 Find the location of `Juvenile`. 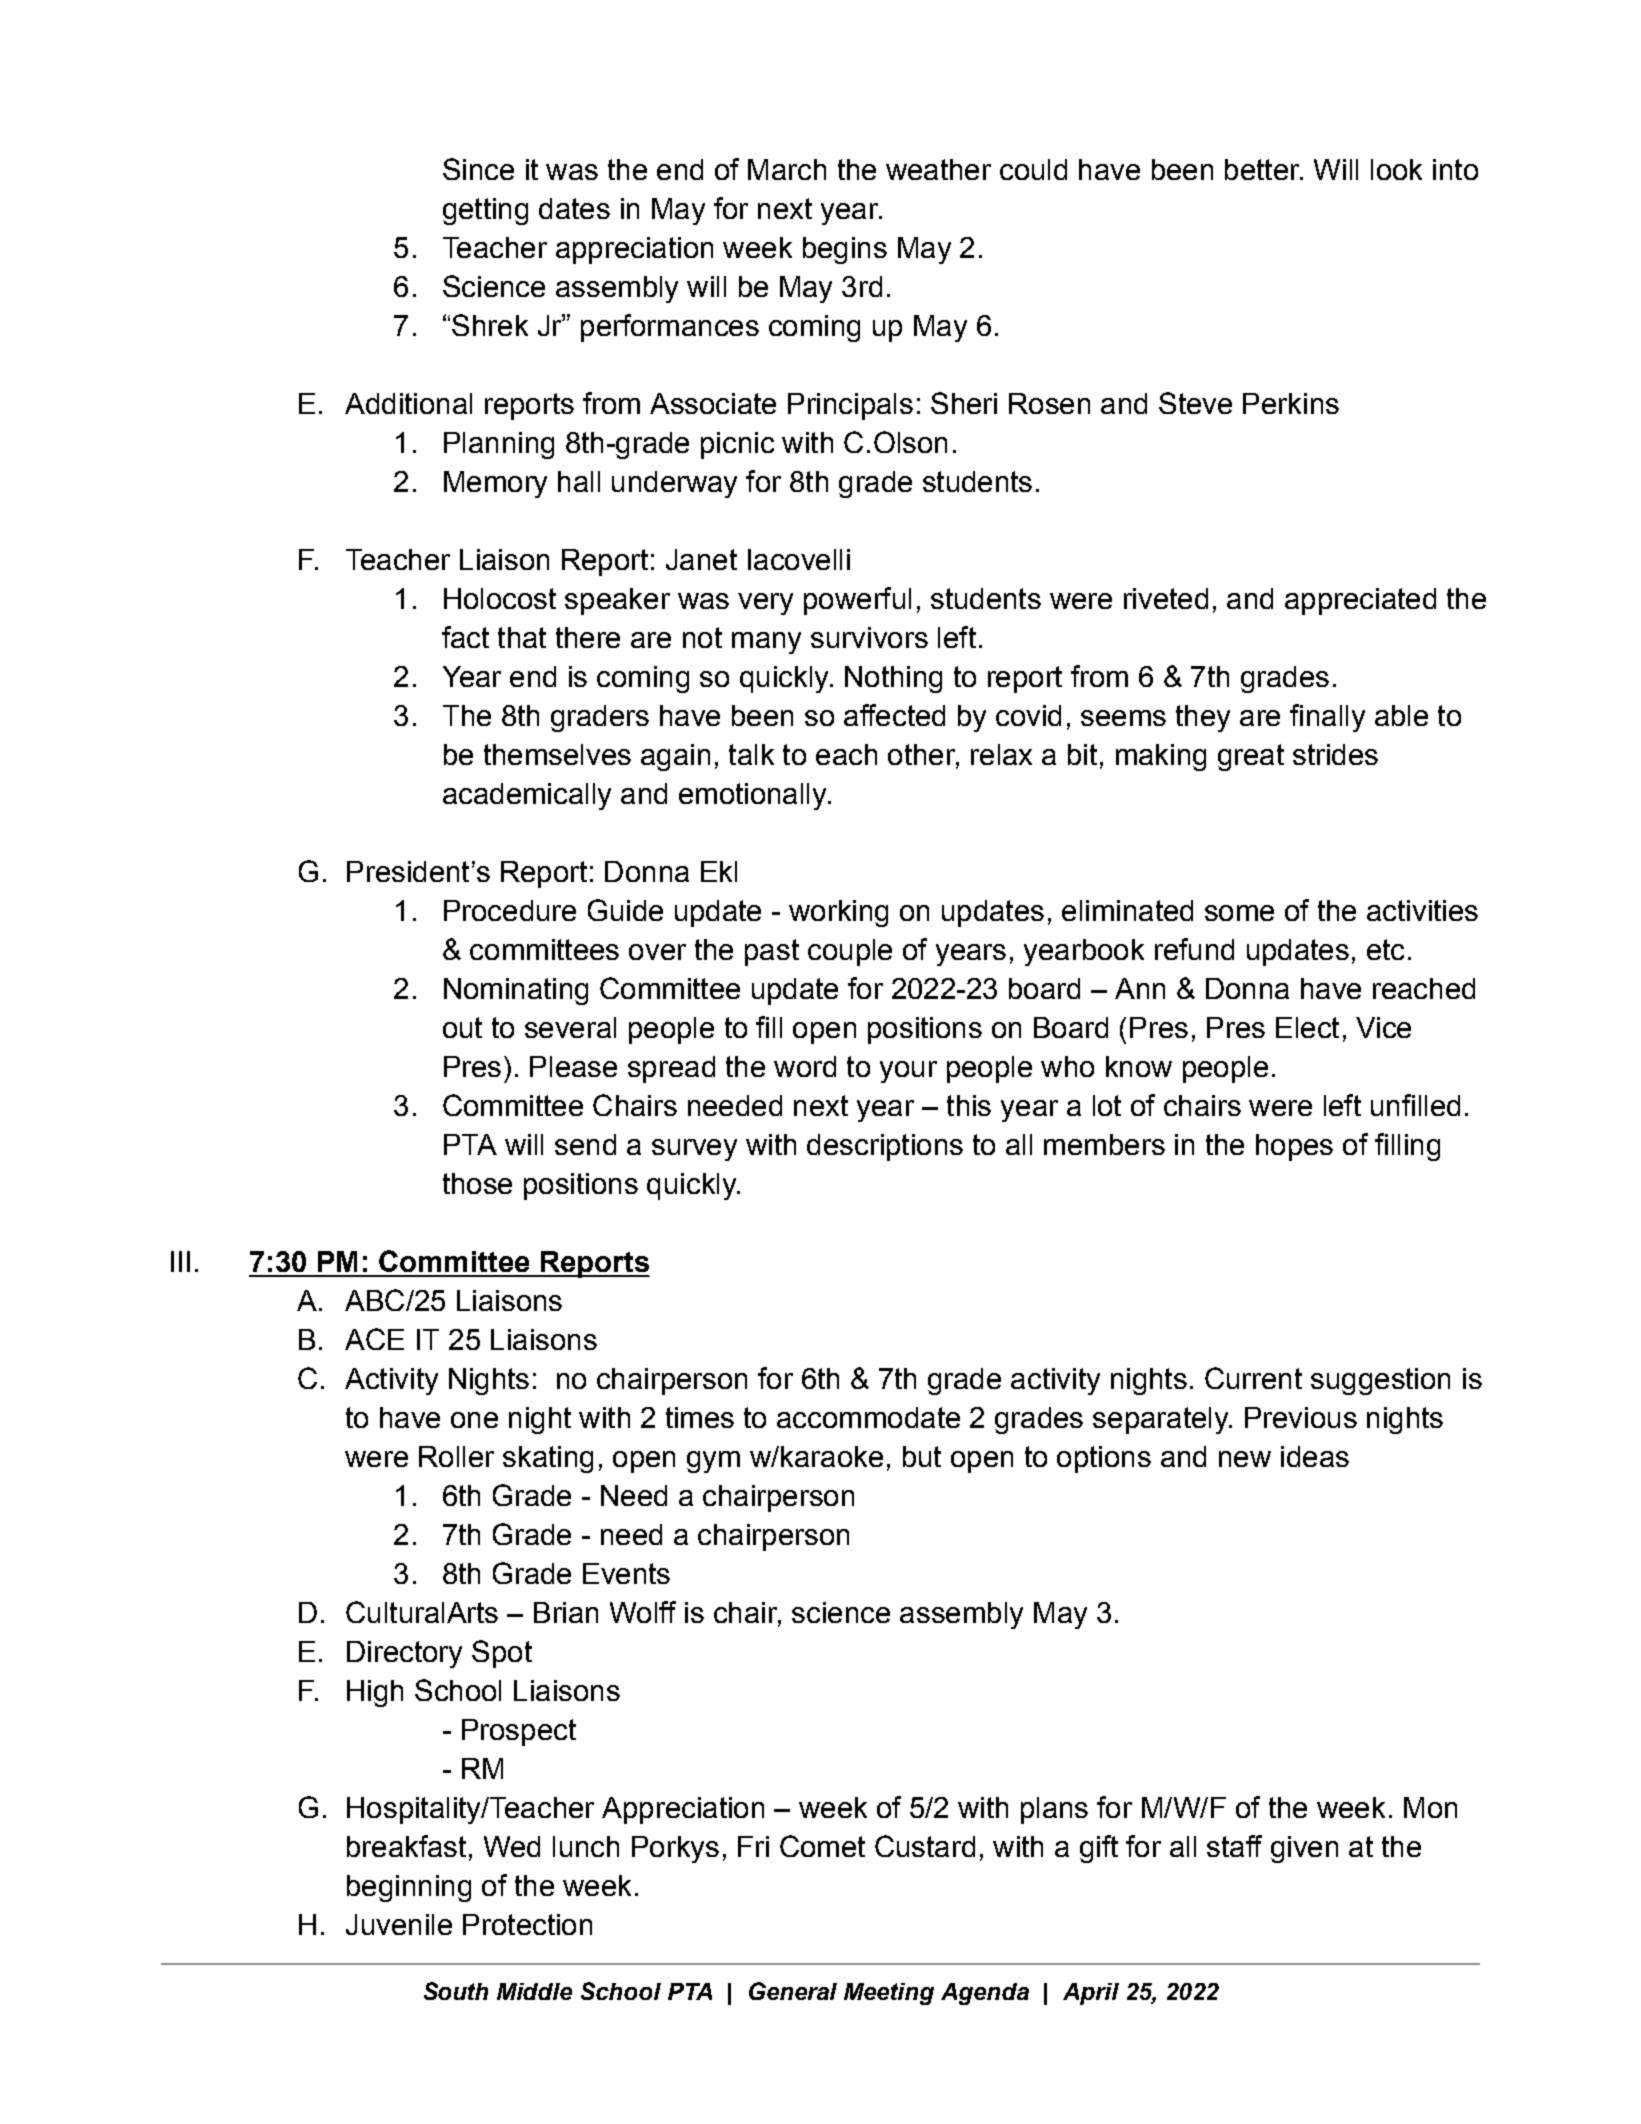

Juvenile is located at coordinates (399, 1924).
